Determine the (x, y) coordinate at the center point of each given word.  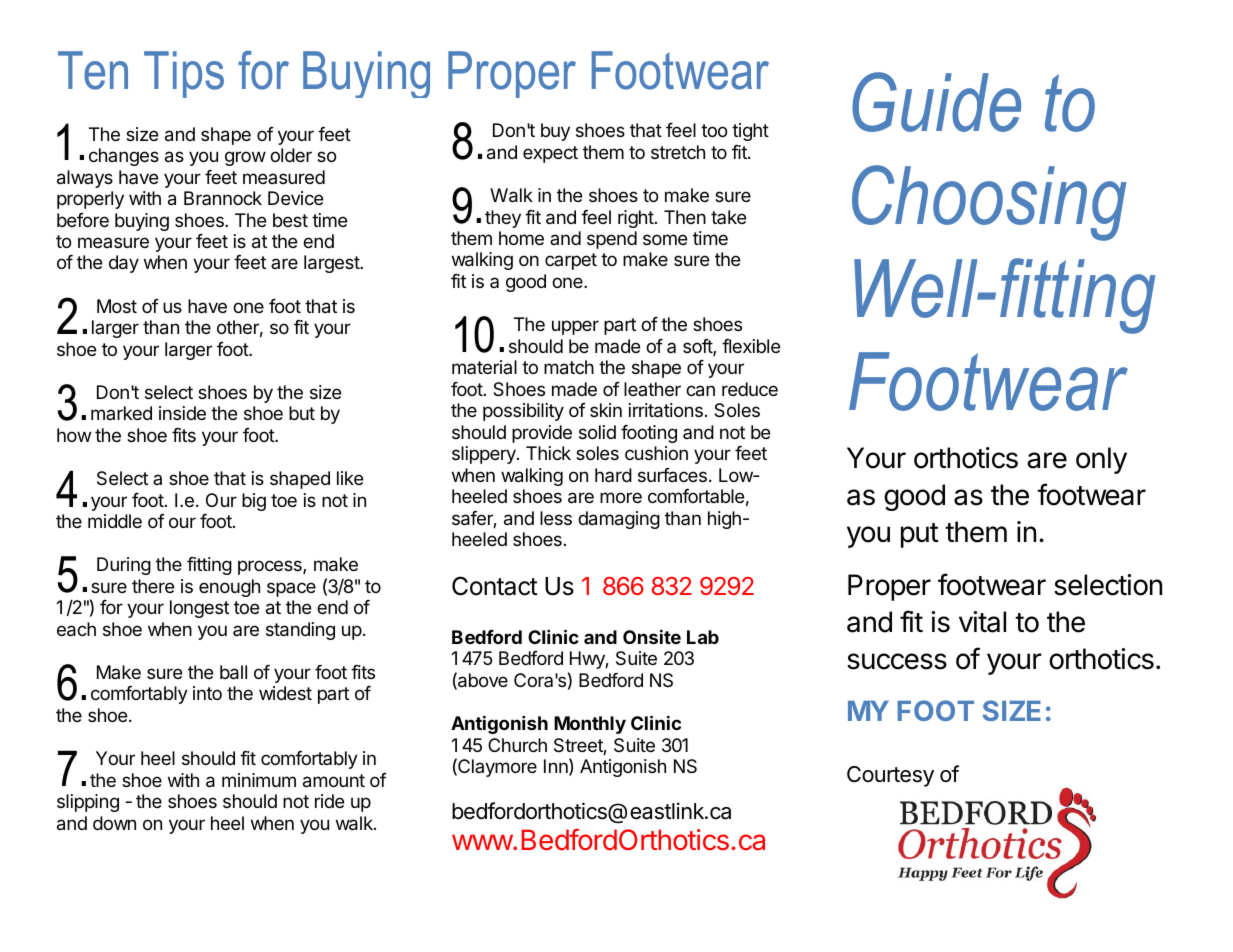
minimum (259, 780)
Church (517, 745)
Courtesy (890, 776)
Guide (936, 102)
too (714, 130)
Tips (184, 74)
